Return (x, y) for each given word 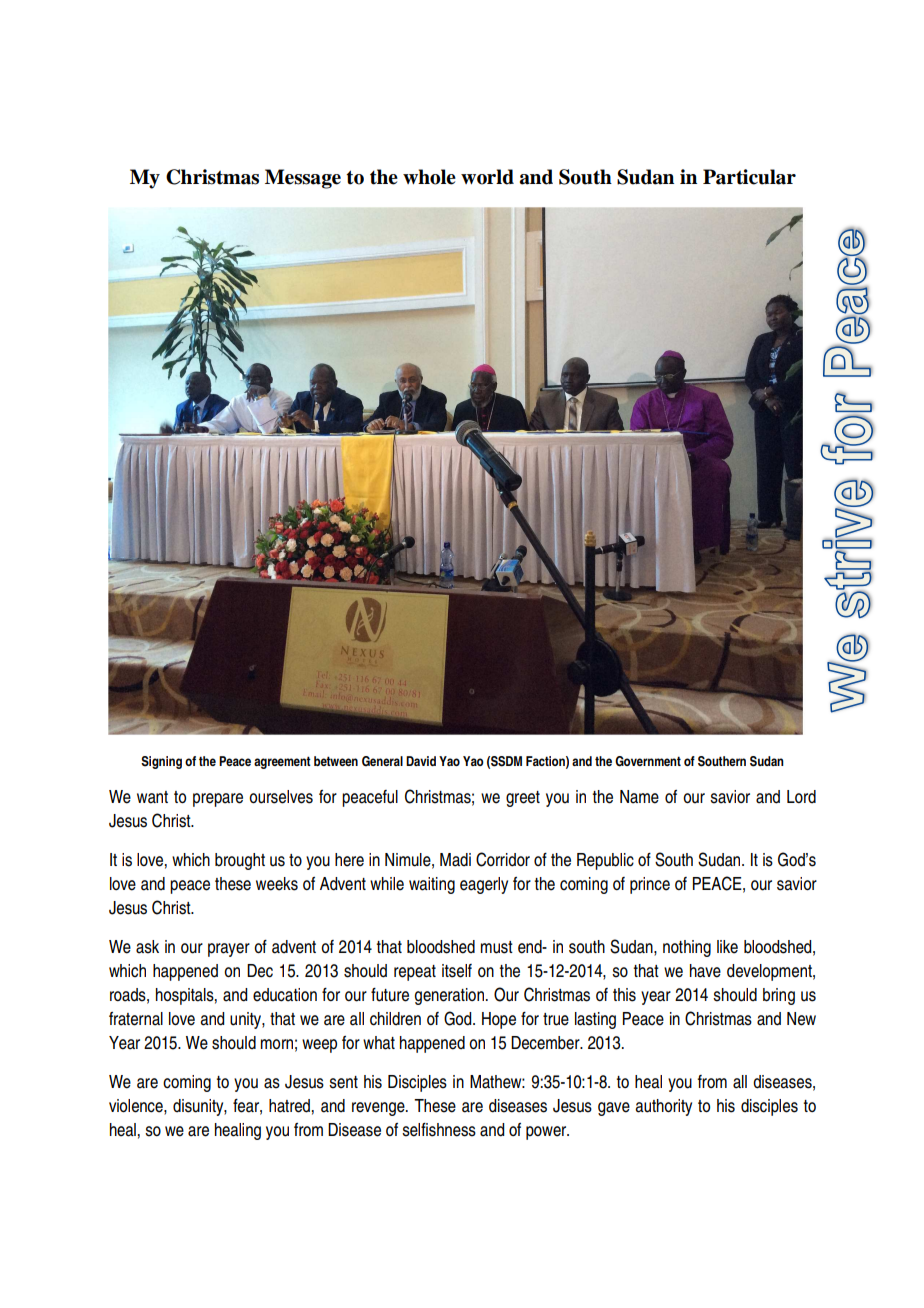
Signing (161, 762)
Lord (801, 797)
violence (137, 1106)
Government (648, 761)
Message (303, 179)
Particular (749, 177)
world (487, 177)
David (421, 761)
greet (523, 799)
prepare (218, 800)
